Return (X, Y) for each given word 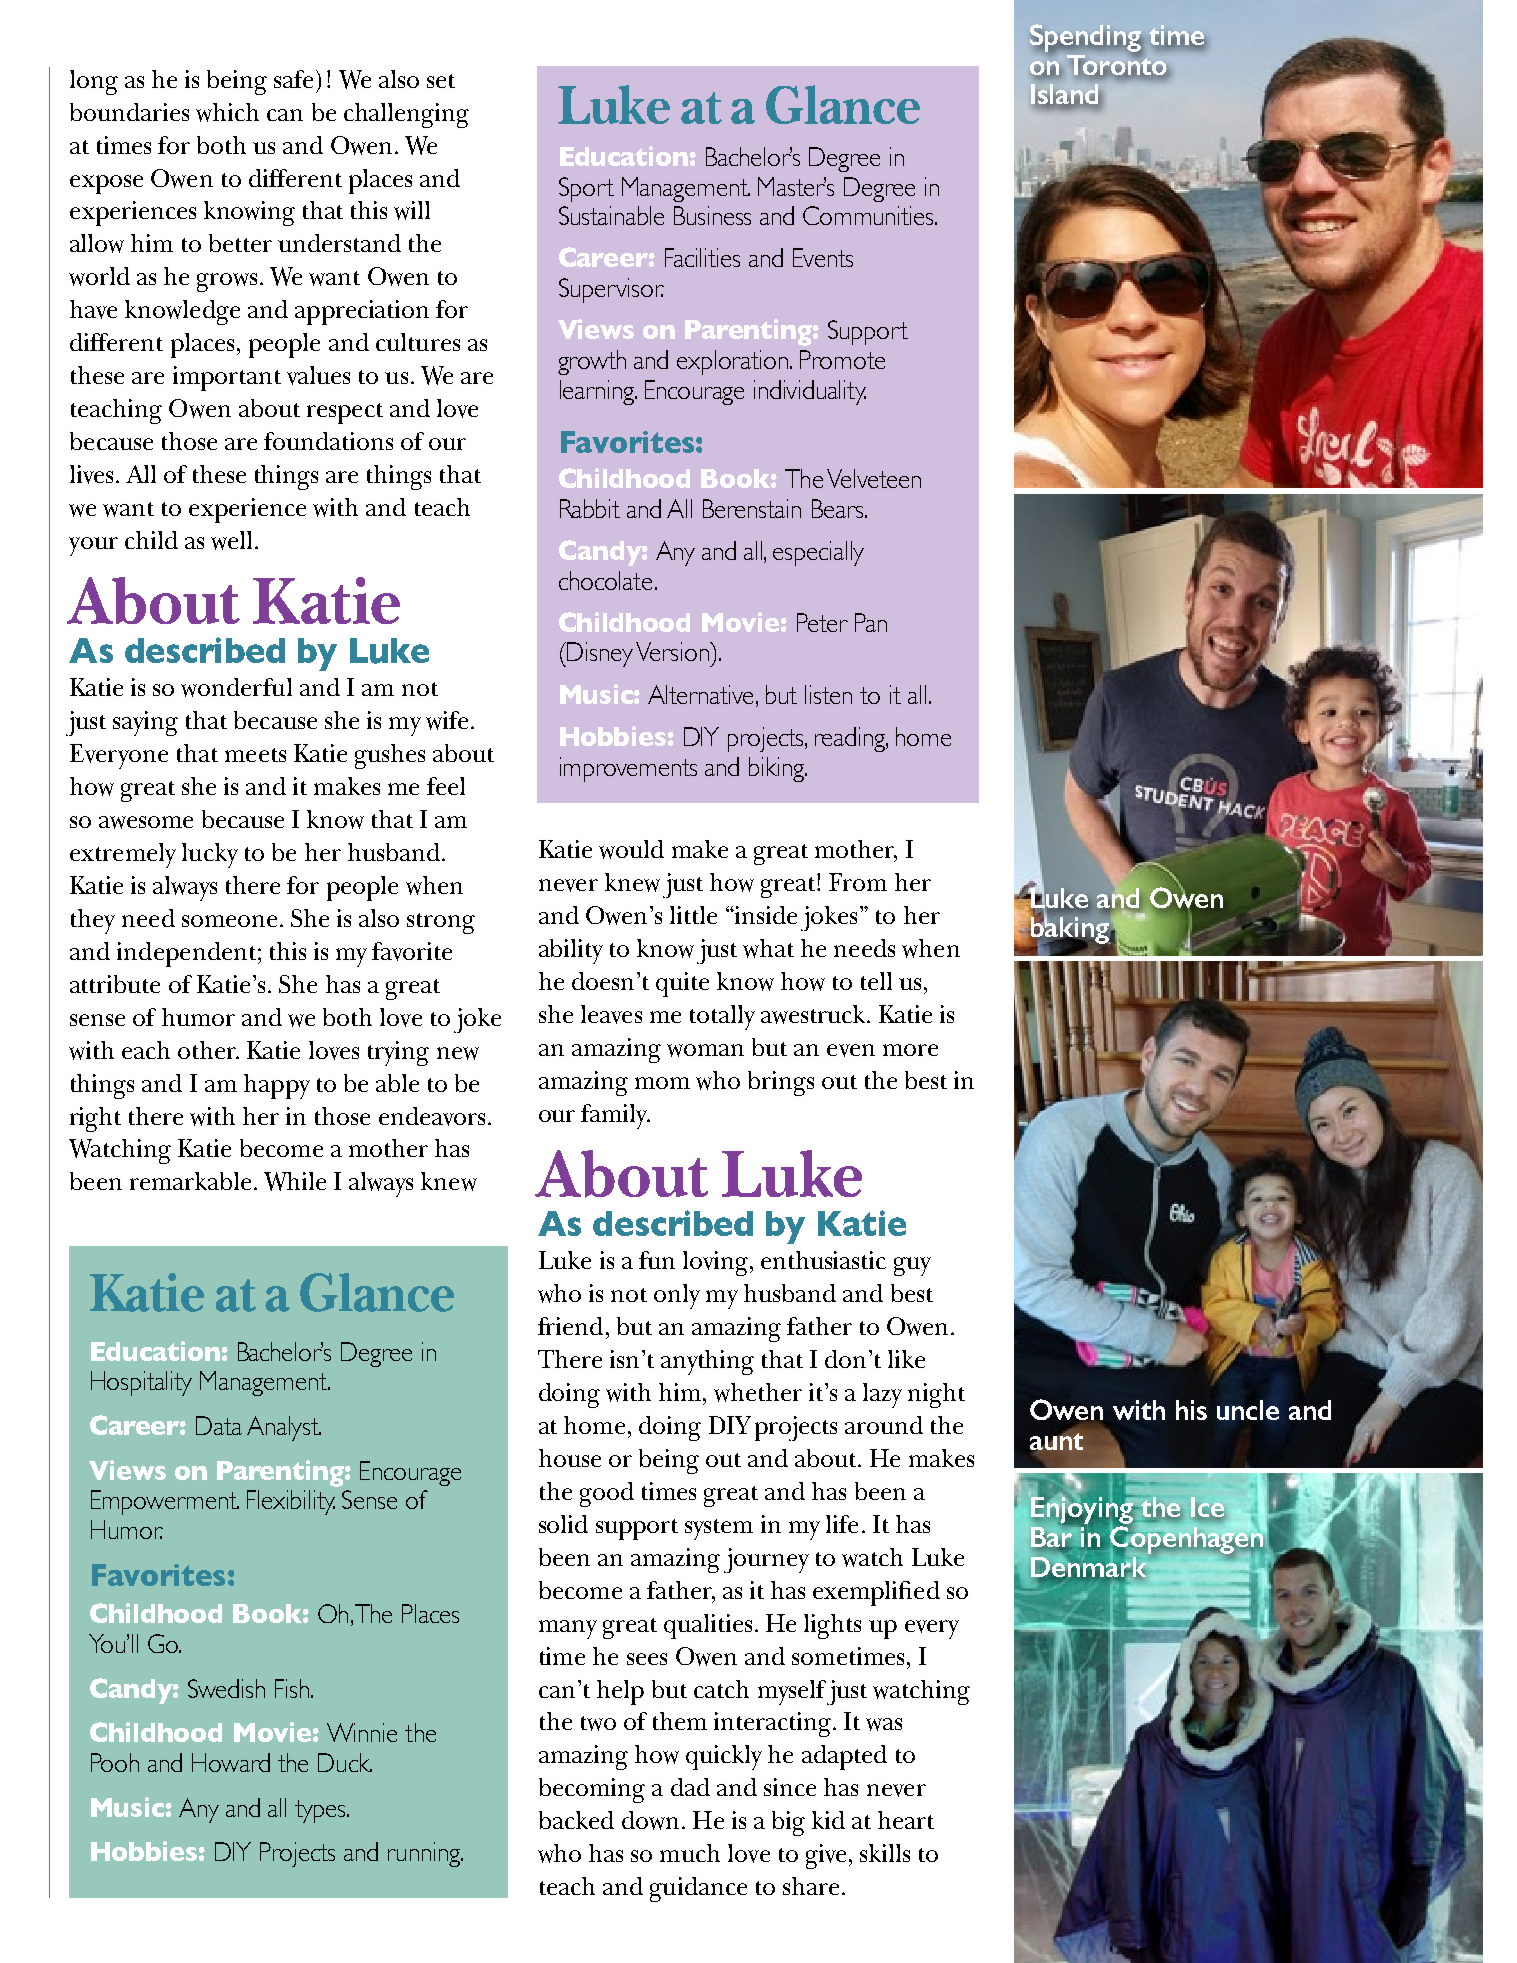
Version (673, 651)
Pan (871, 622)
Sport (586, 189)
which (227, 112)
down (650, 1820)
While (295, 1181)
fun (657, 1260)
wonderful (236, 687)
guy (912, 1266)
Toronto (1117, 65)
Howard (231, 1762)
